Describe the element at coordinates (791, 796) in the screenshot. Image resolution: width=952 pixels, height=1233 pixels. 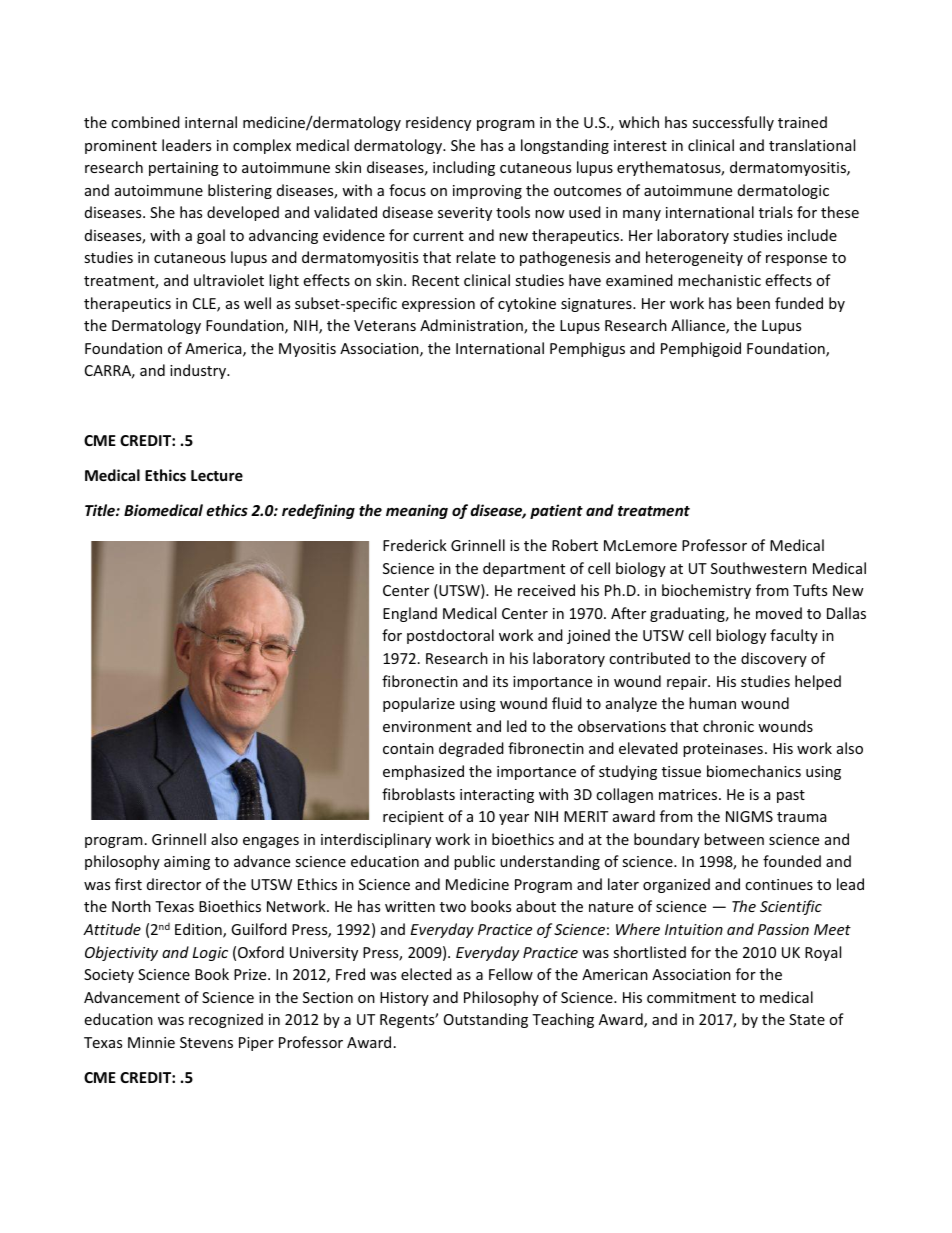
I see `past` at that location.
